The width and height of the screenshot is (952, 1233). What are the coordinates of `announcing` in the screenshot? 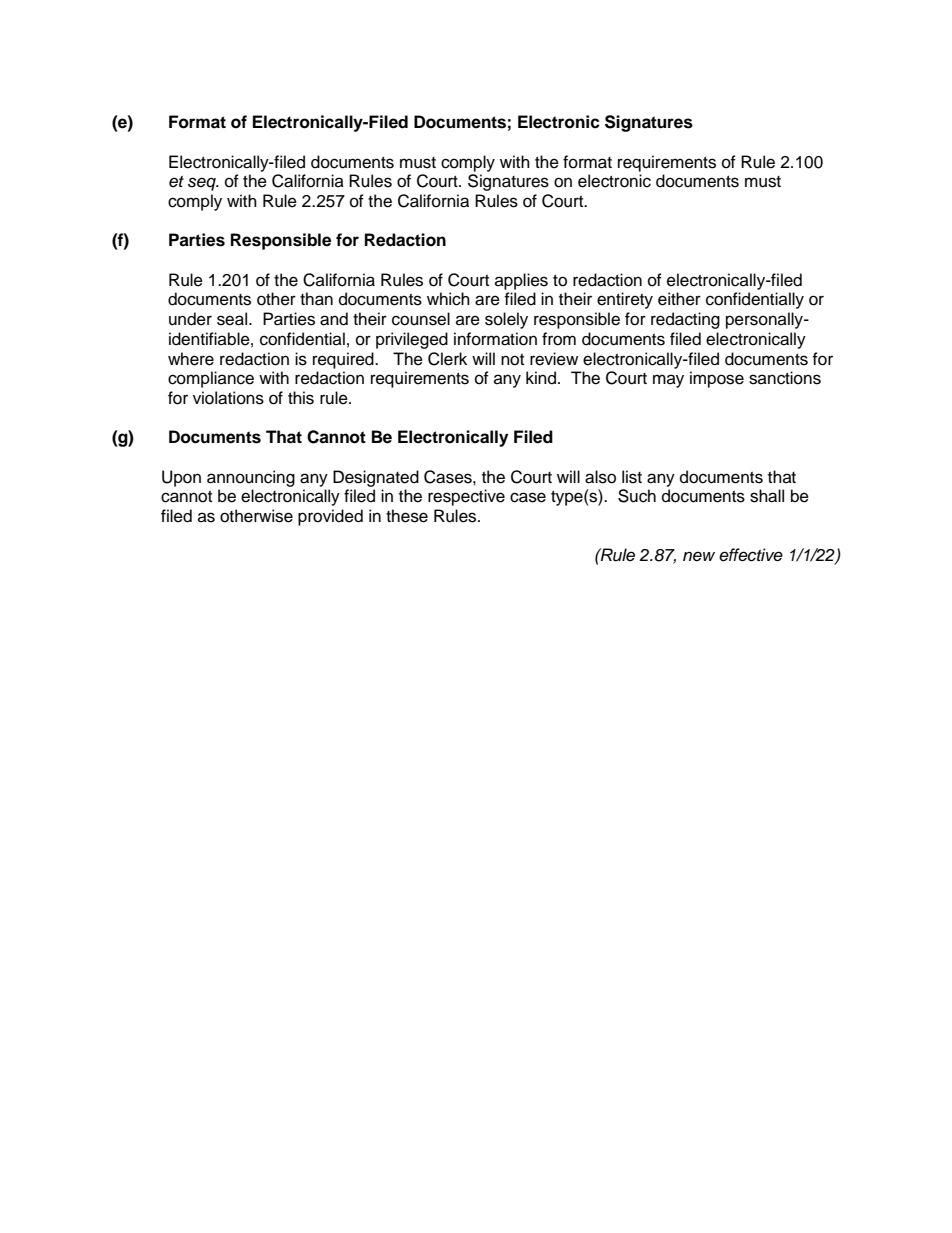 It's located at (251, 478).
